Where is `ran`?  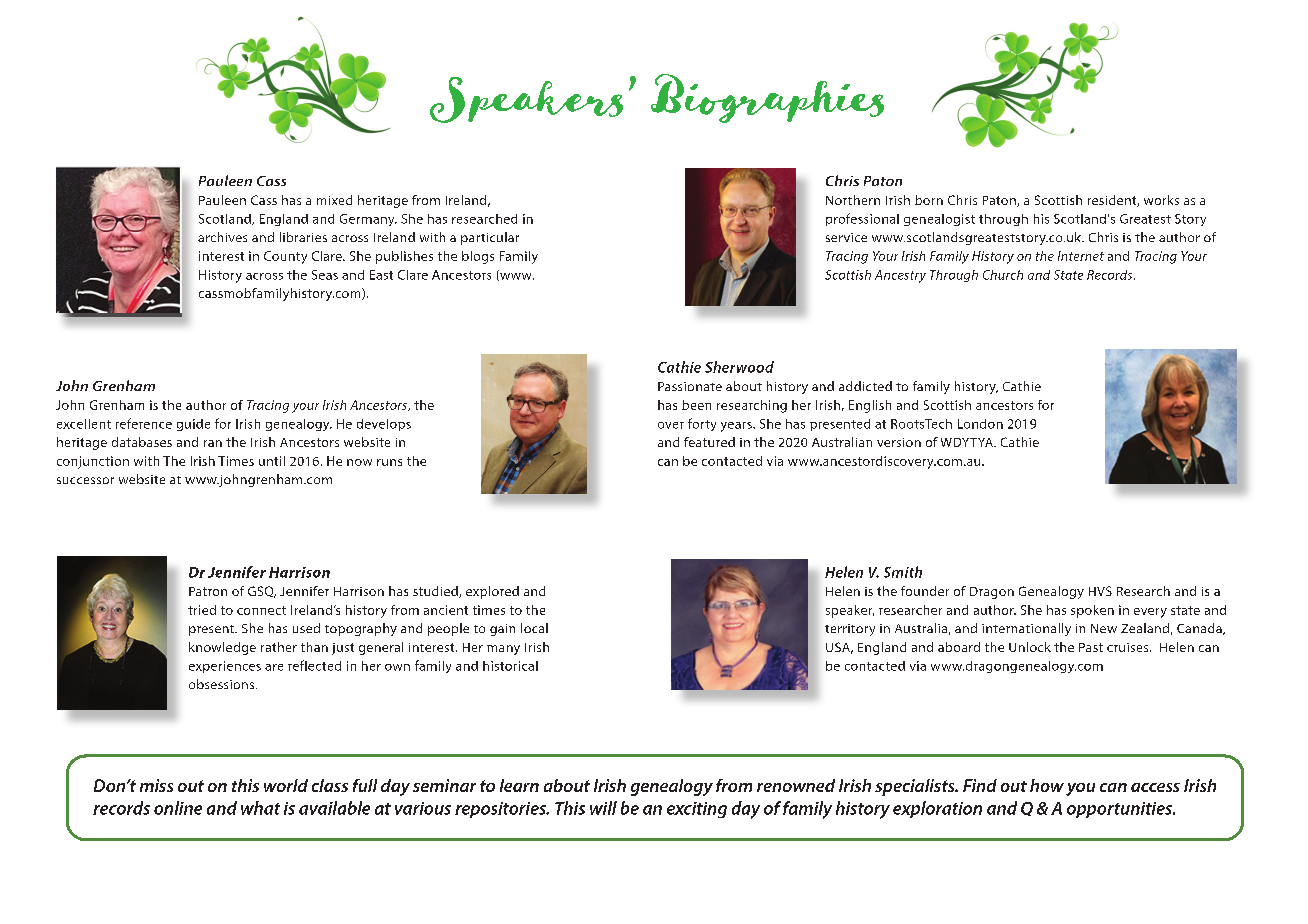 ran is located at coordinates (213, 443).
